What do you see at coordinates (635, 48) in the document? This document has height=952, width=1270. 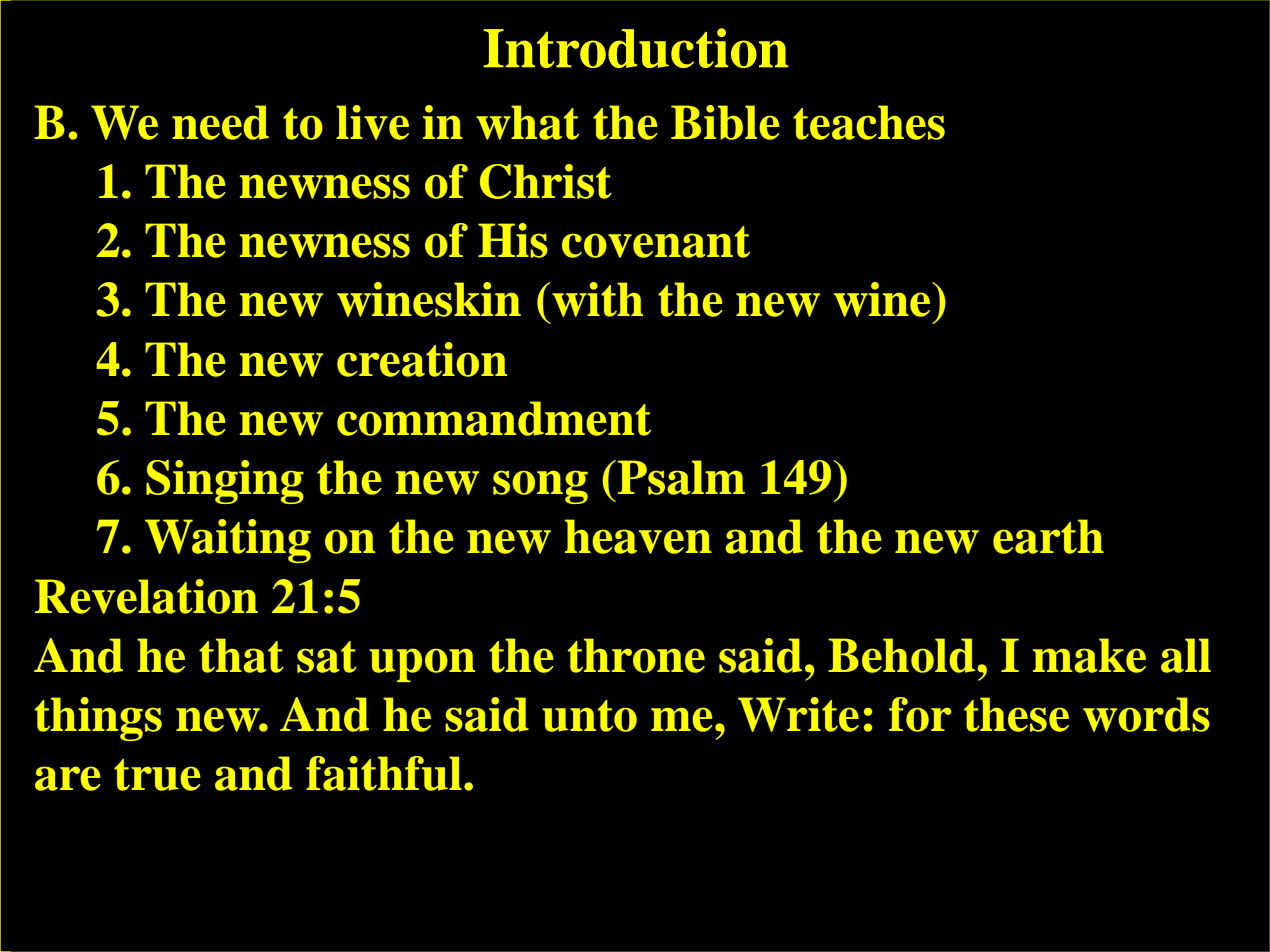 I see `Introduction` at bounding box center [635, 48].
